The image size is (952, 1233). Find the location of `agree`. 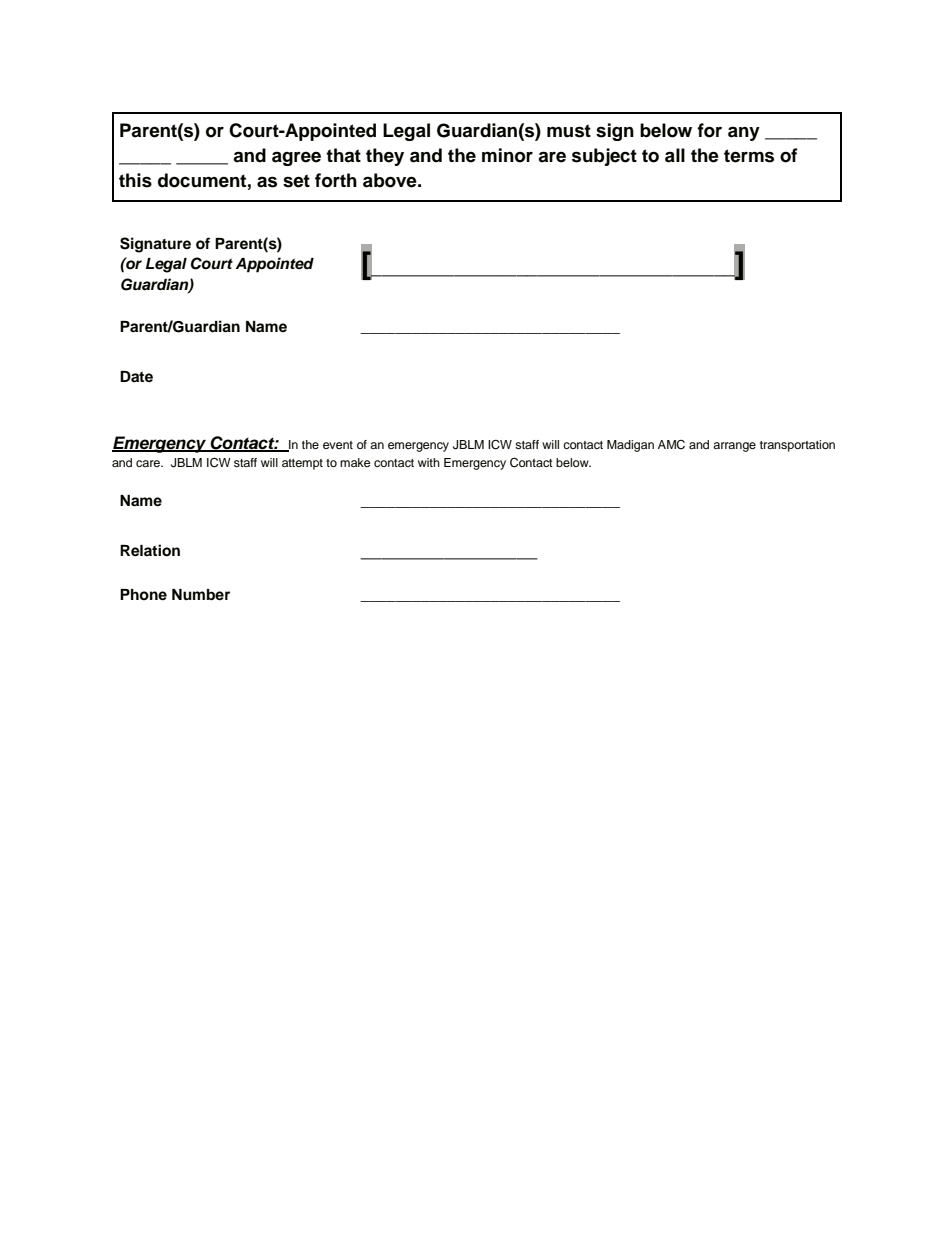

agree is located at coordinates (296, 158).
